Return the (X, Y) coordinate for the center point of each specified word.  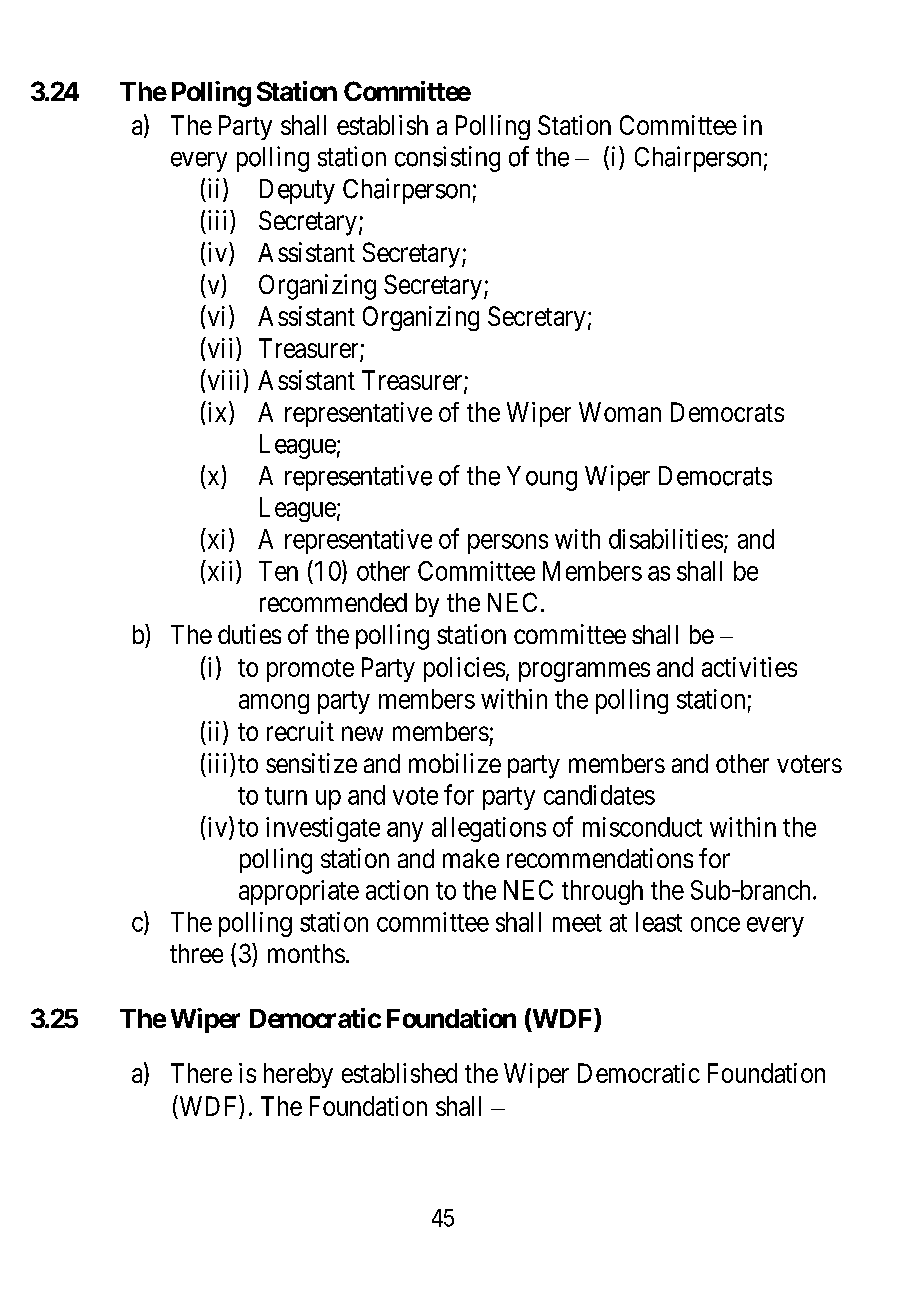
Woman (620, 412)
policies (464, 669)
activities (749, 667)
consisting (447, 159)
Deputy (297, 191)
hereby (298, 1075)
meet (577, 923)
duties (249, 634)
